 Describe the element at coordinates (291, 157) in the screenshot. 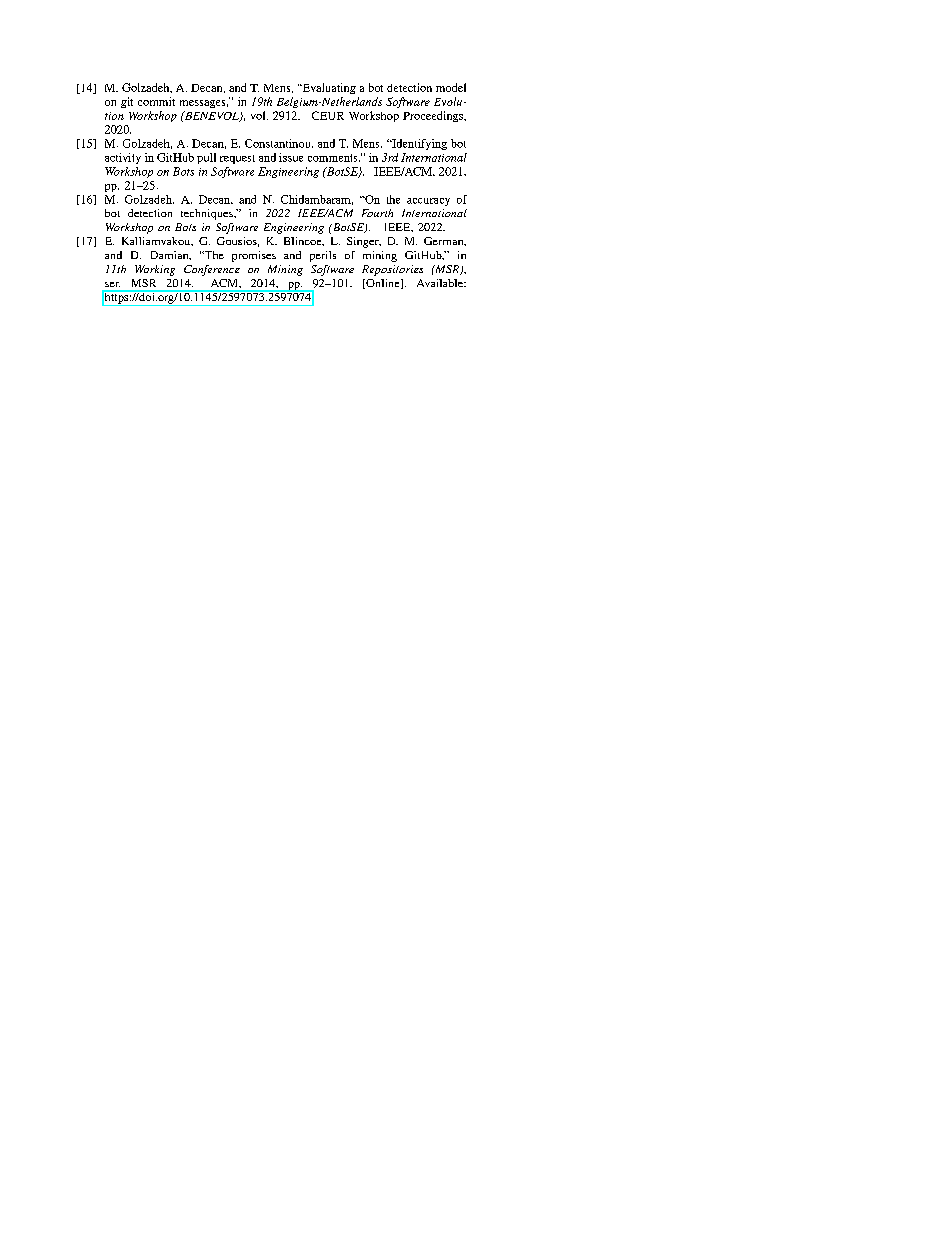

I see `issue` at that location.
